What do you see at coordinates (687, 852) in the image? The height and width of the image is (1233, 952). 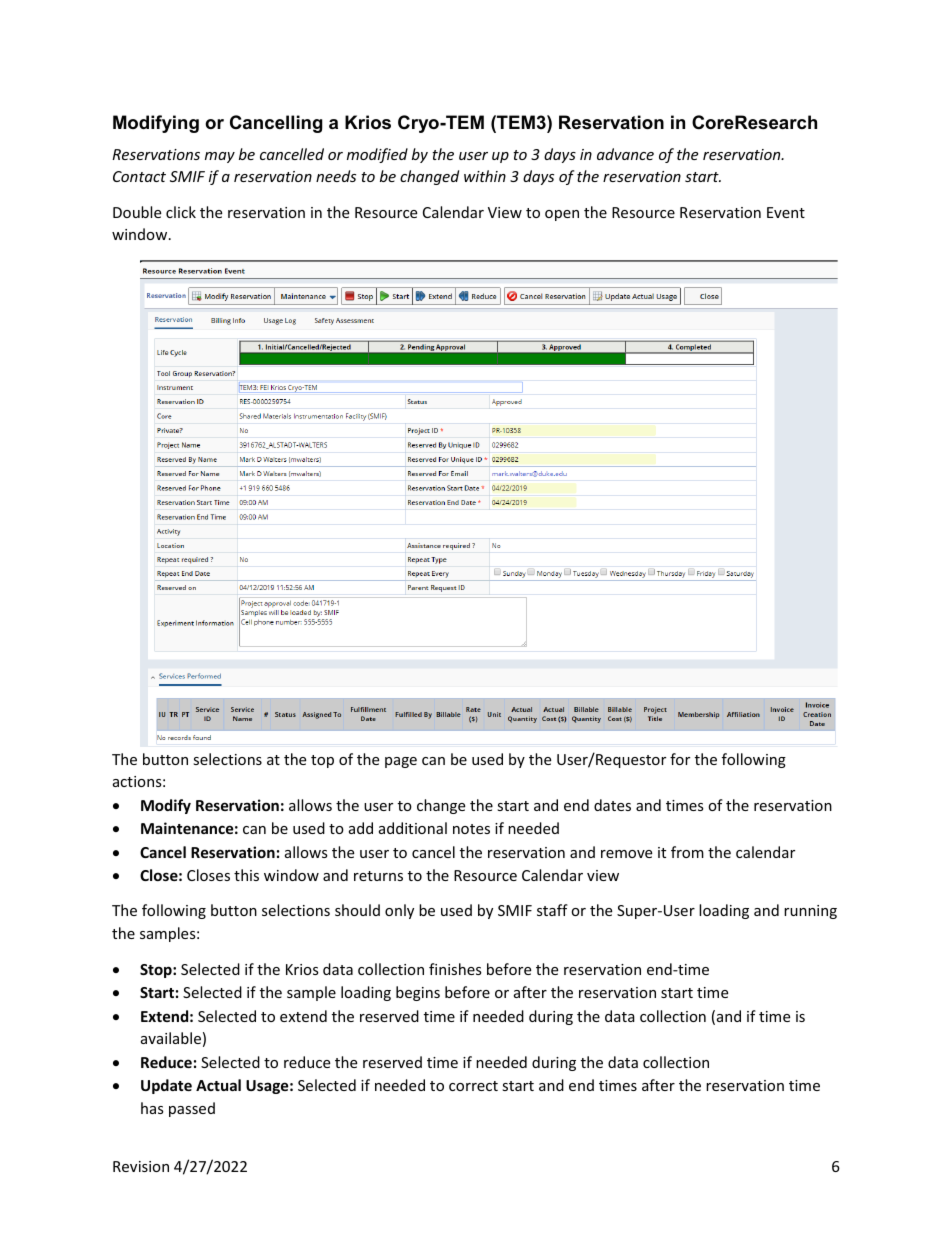 I see `from` at bounding box center [687, 852].
